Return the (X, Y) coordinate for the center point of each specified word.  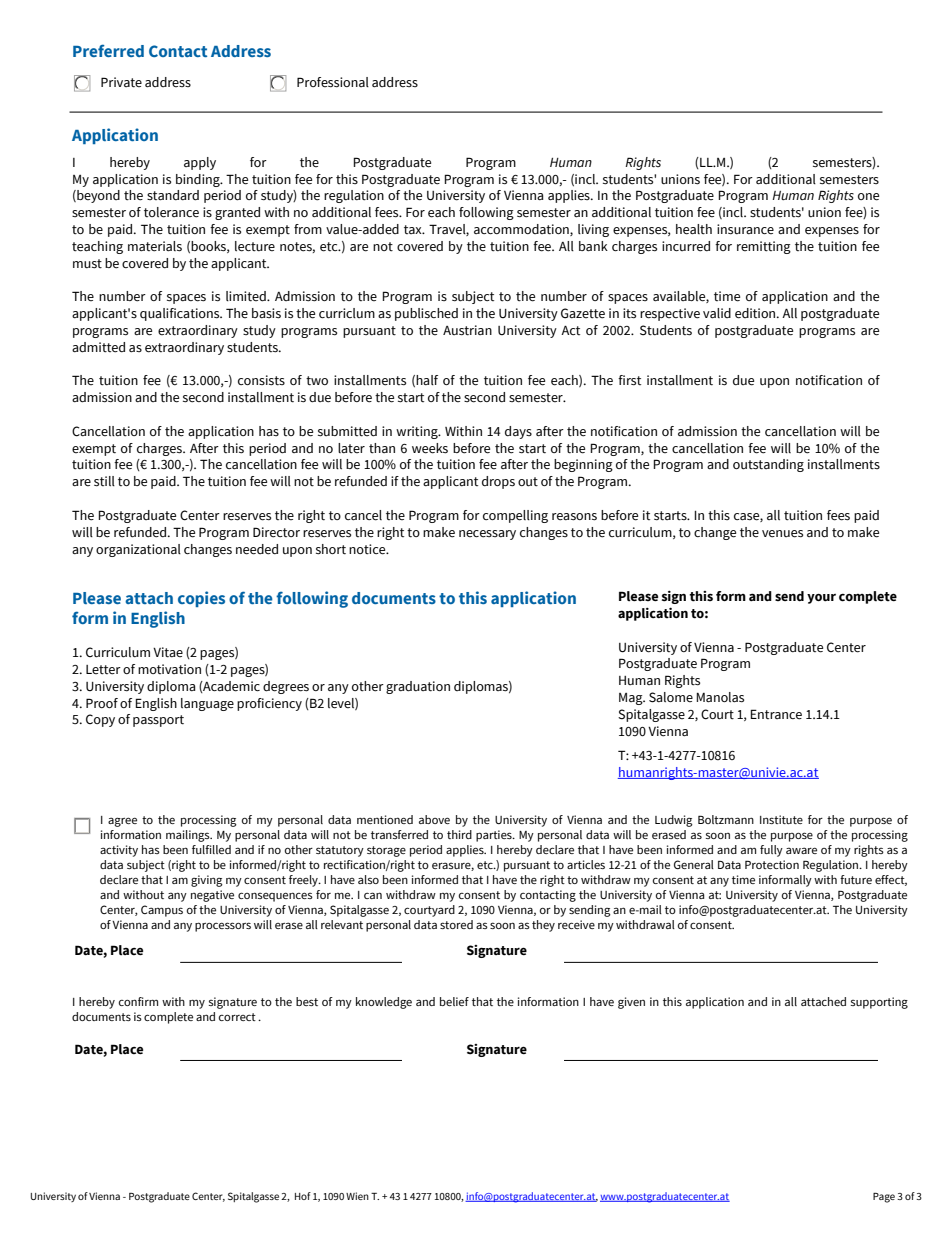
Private (121, 82)
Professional (333, 82)
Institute (781, 819)
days (518, 432)
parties (495, 836)
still (104, 481)
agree (122, 822)
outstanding (768, 465)
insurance (745, 229)
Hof (303, 1196)
